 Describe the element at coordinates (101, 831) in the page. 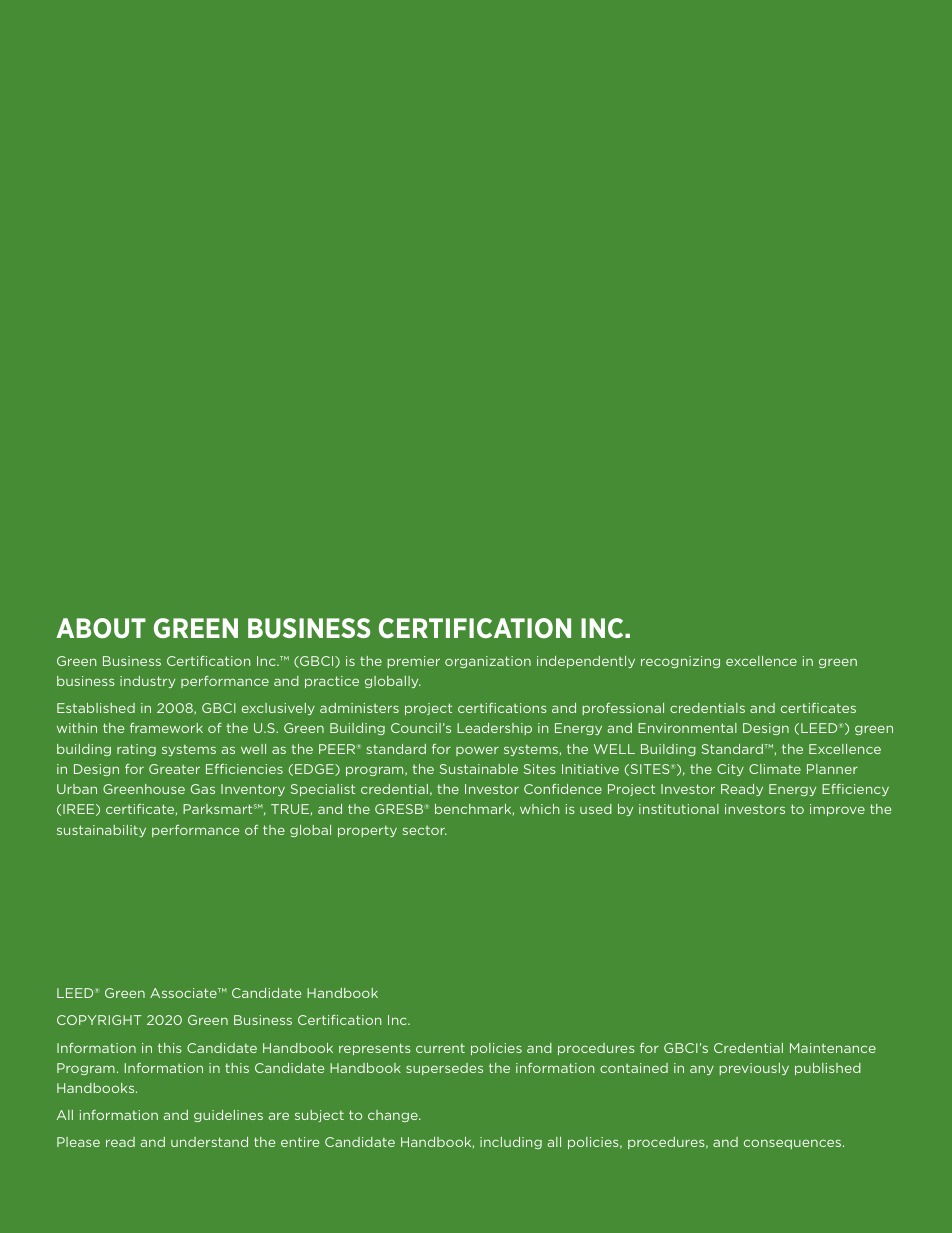

I see `sustainability` at that location.
